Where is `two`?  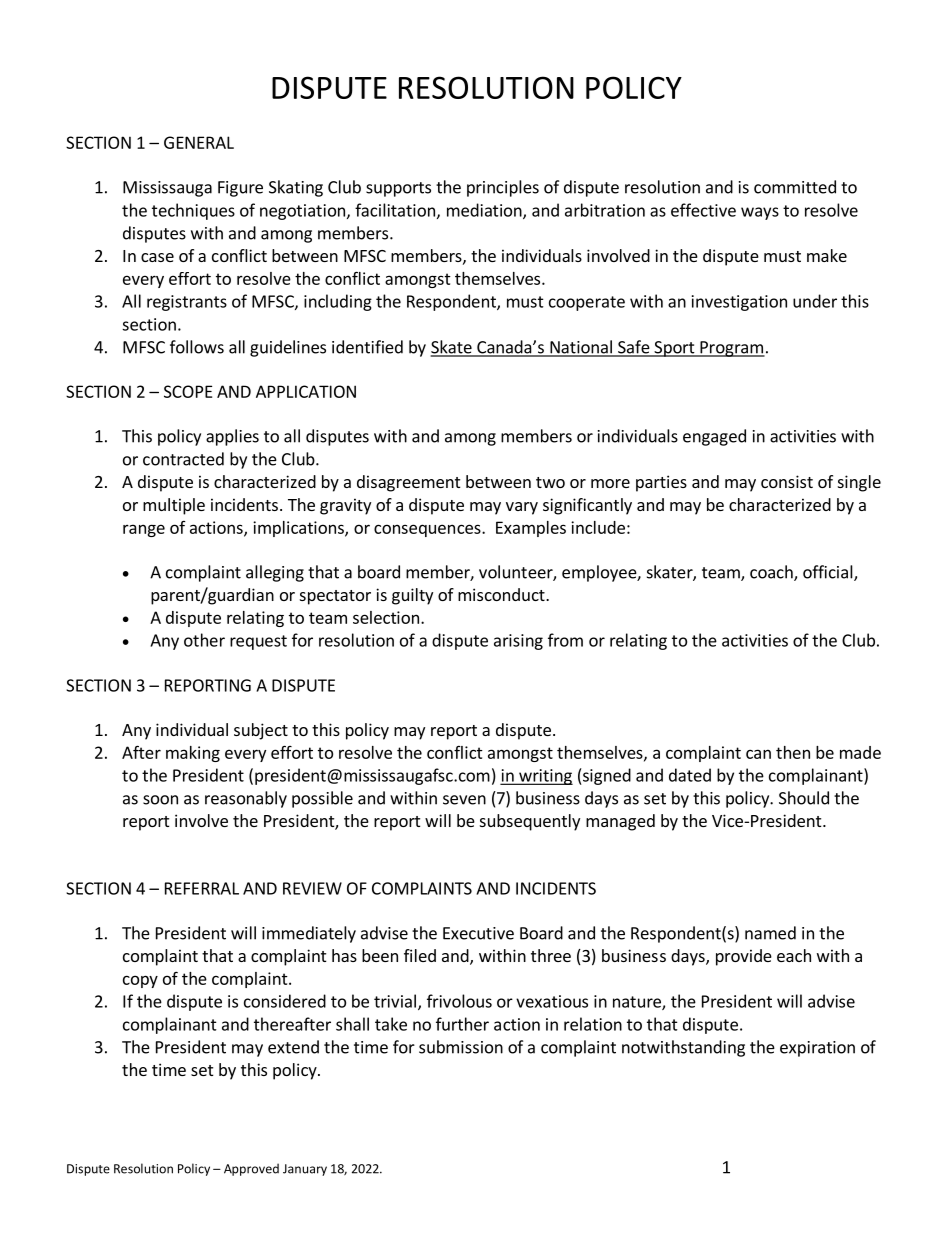 two is located at coordinates (550, 482).
